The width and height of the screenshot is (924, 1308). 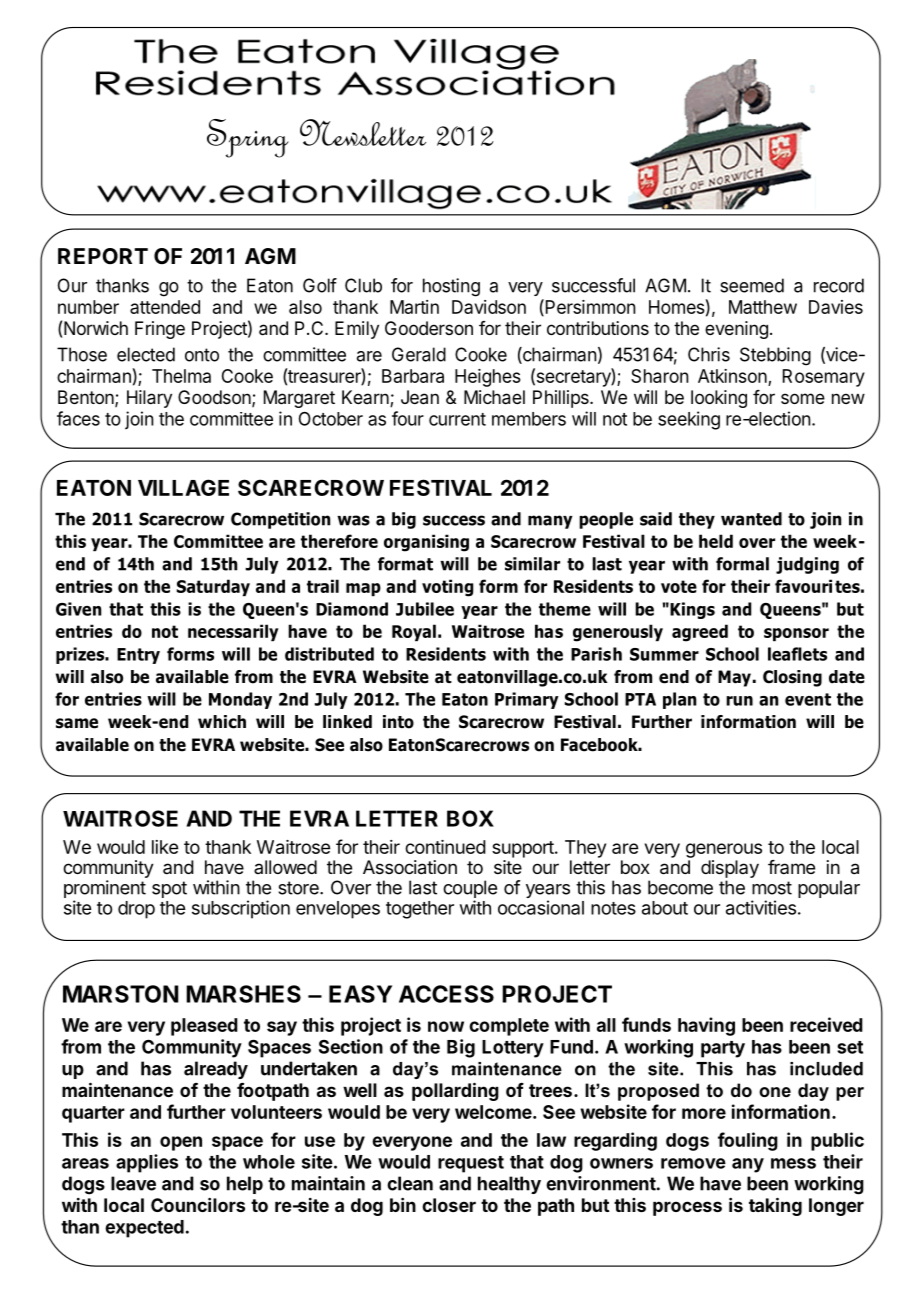 What do you see at coordinates (527, 700) in the screenshot?
I see `Primary` at bounding box center [527, 700].
